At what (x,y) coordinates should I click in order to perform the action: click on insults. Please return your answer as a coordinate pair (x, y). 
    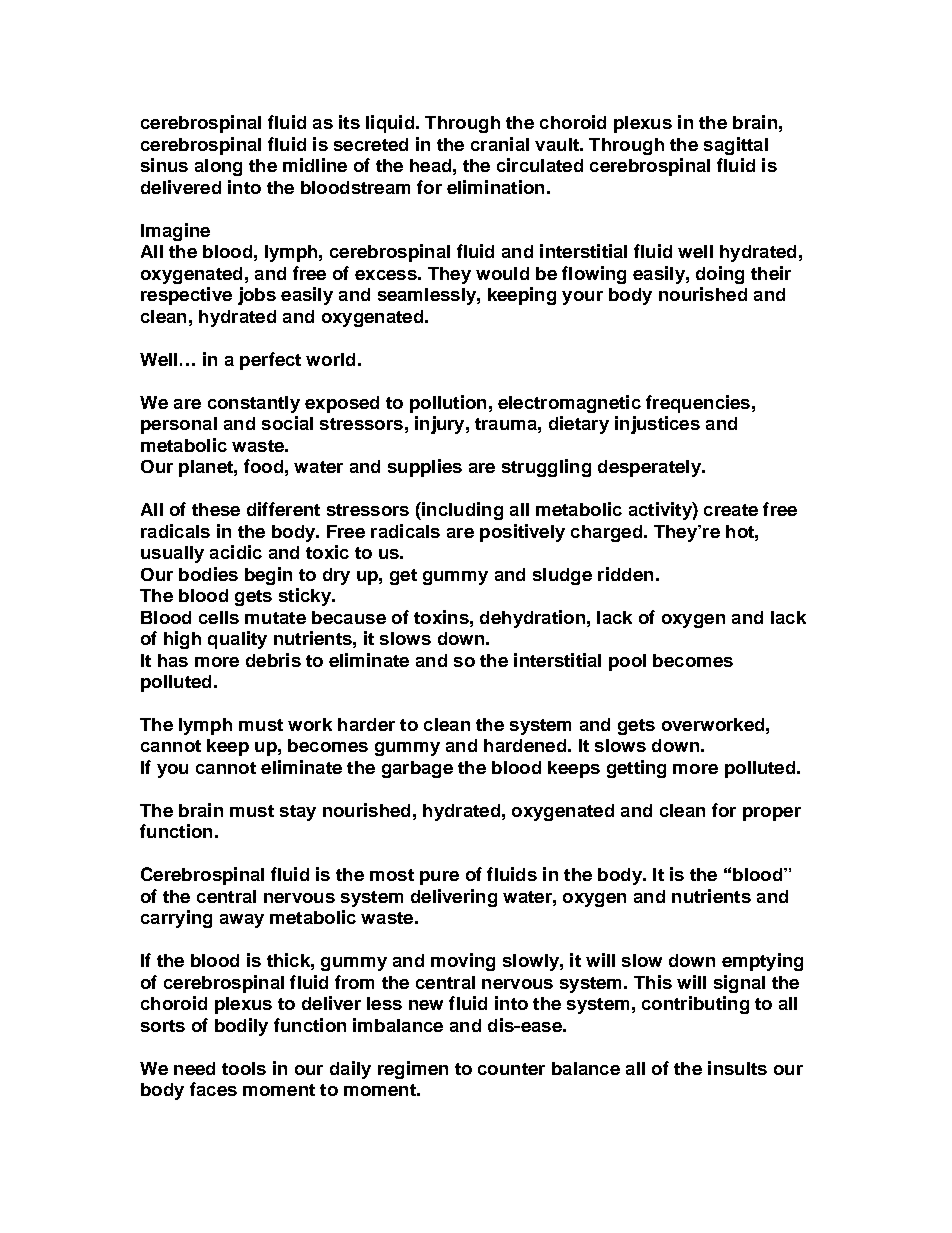
    Looking at the image, I should click on (737, 1068).
